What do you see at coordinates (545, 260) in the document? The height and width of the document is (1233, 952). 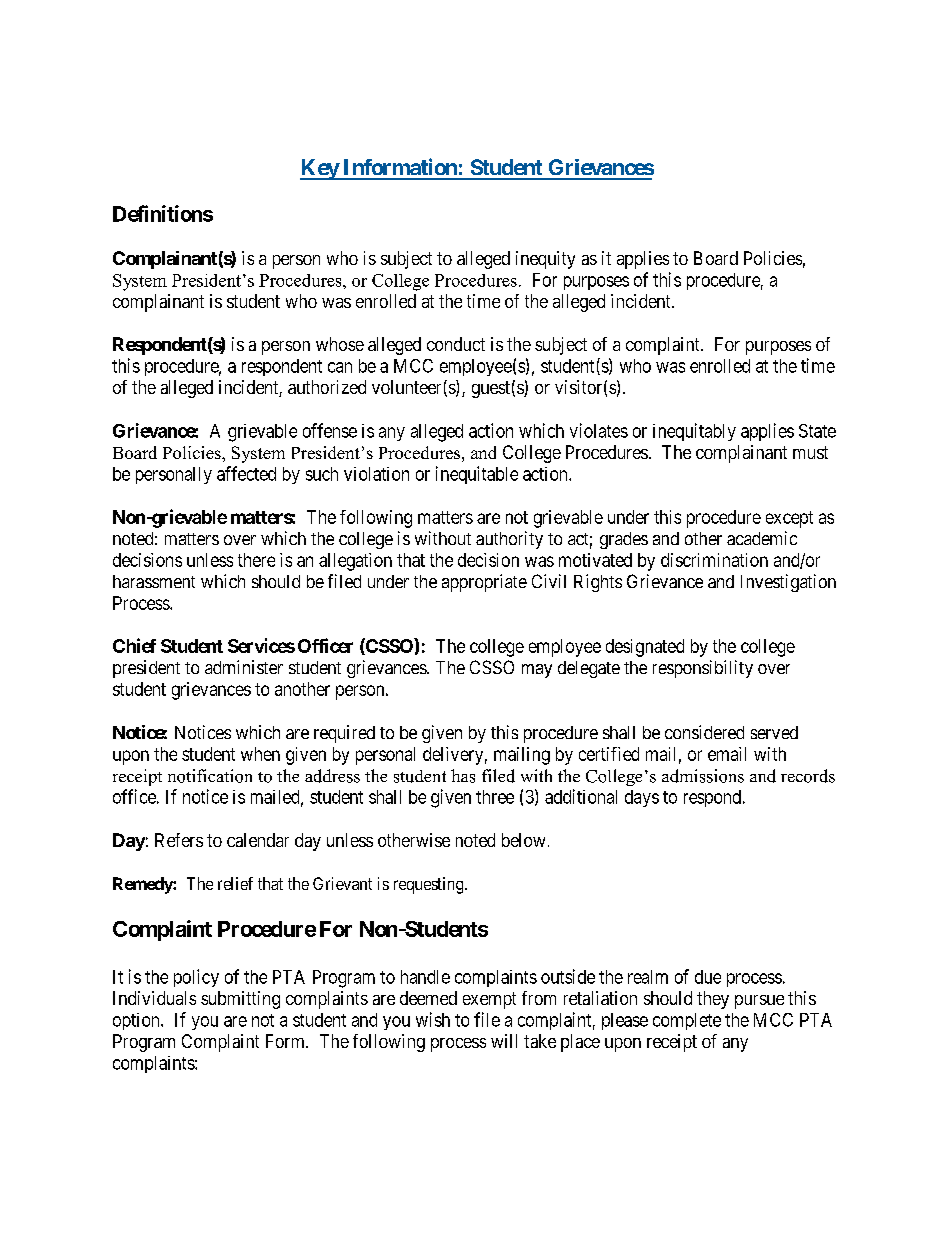 I see `inequity` at bounding box center [545, 260].
